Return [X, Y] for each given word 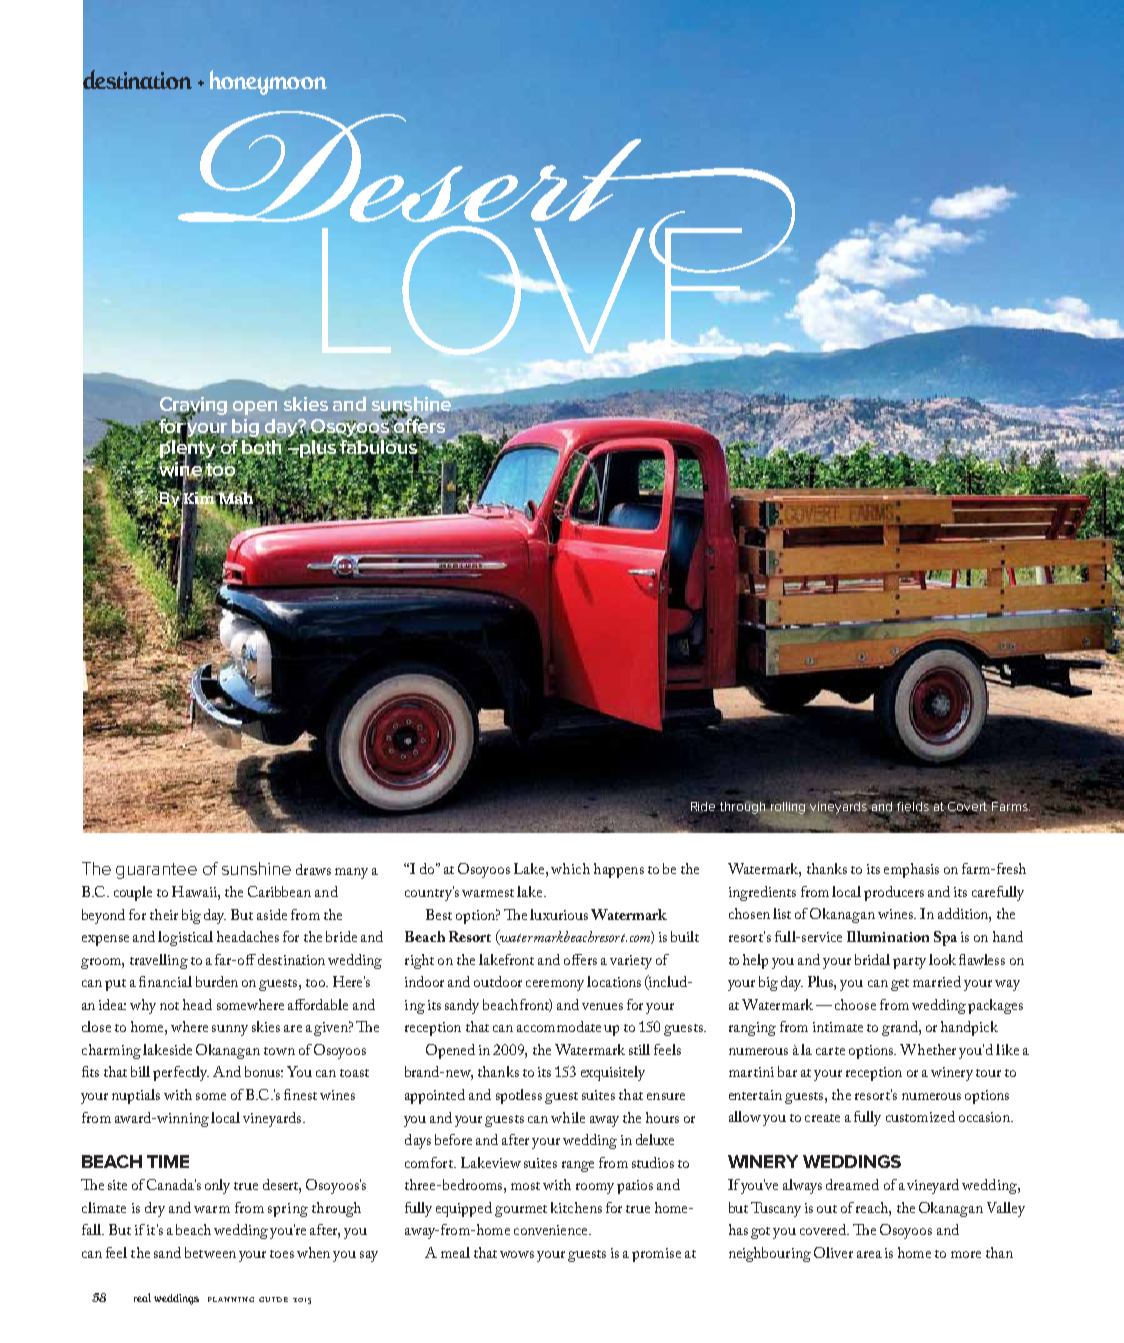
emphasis [911, 870]
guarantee [156, 871]
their [164, 914]
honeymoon [268, 82]
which [570, 868]
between [210, 1252]
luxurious [559, 914]
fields [913, 807]
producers [894, 893]
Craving [193, 407]
